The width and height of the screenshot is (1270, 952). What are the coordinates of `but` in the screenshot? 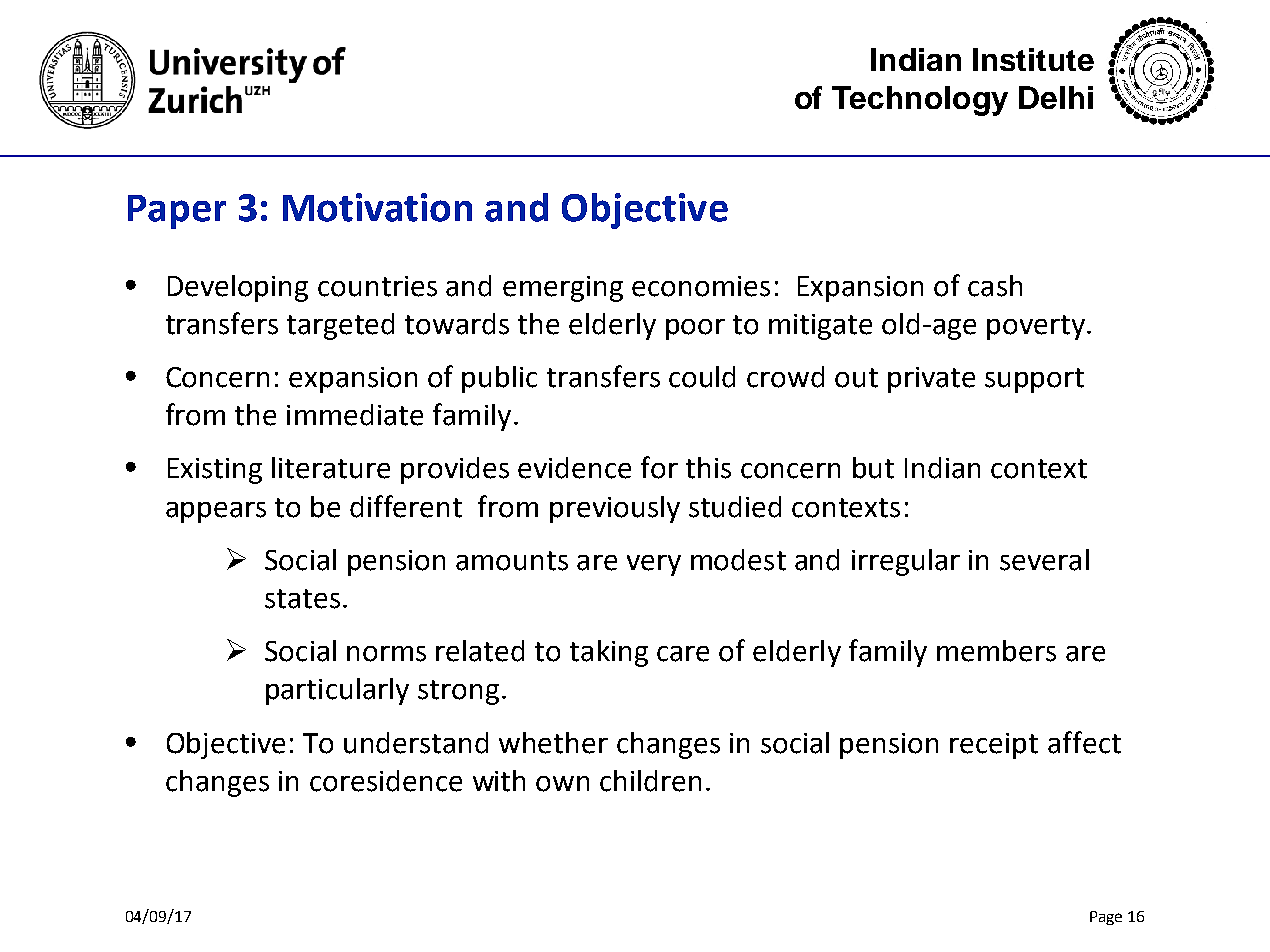 It's located at (873, 468).
